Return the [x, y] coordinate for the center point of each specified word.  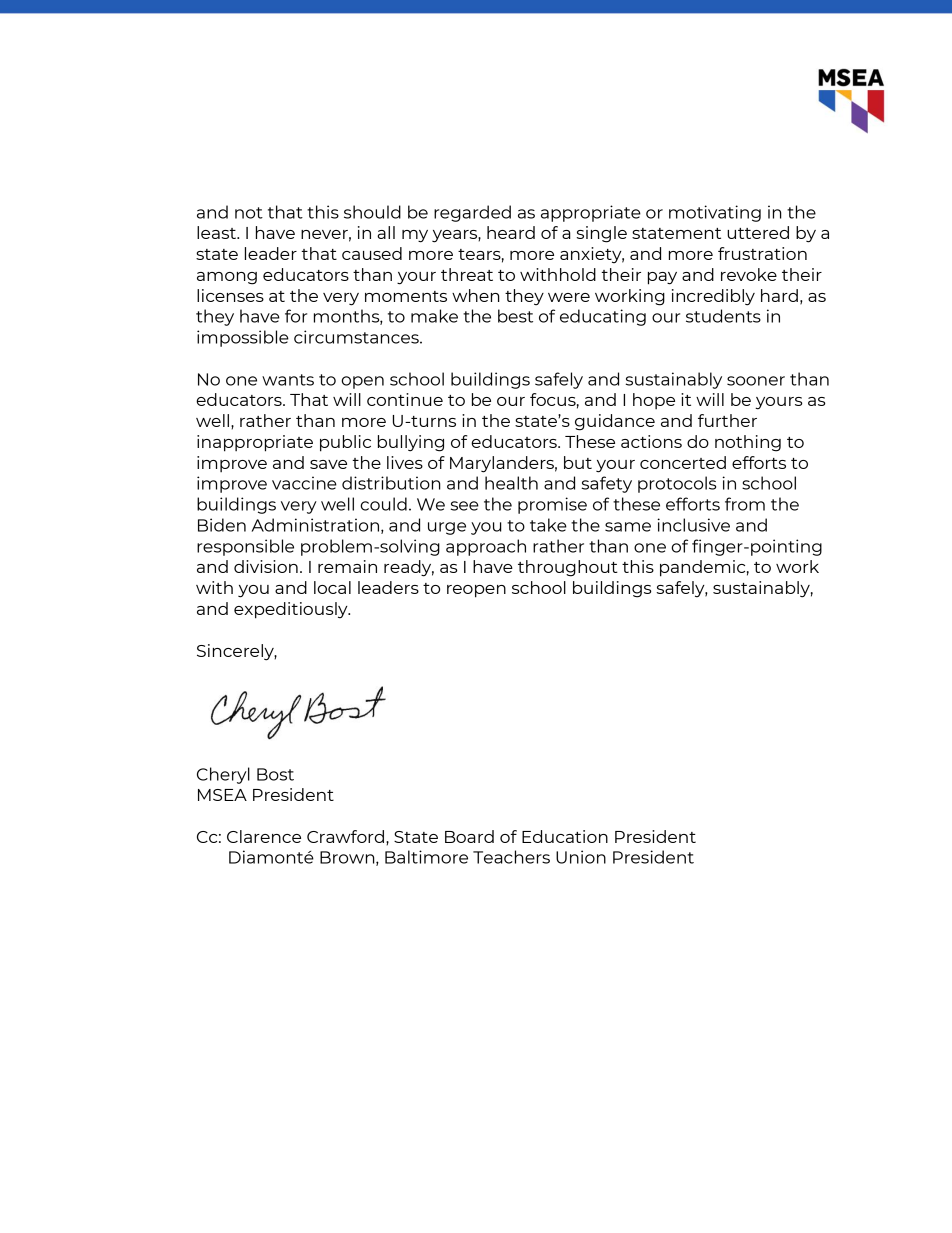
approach [486, 547]
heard [511, 232]
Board [469, 836]
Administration [315, 525]
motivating [715, 213]
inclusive [693, 525]
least [218, 232]
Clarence [264, 836]
